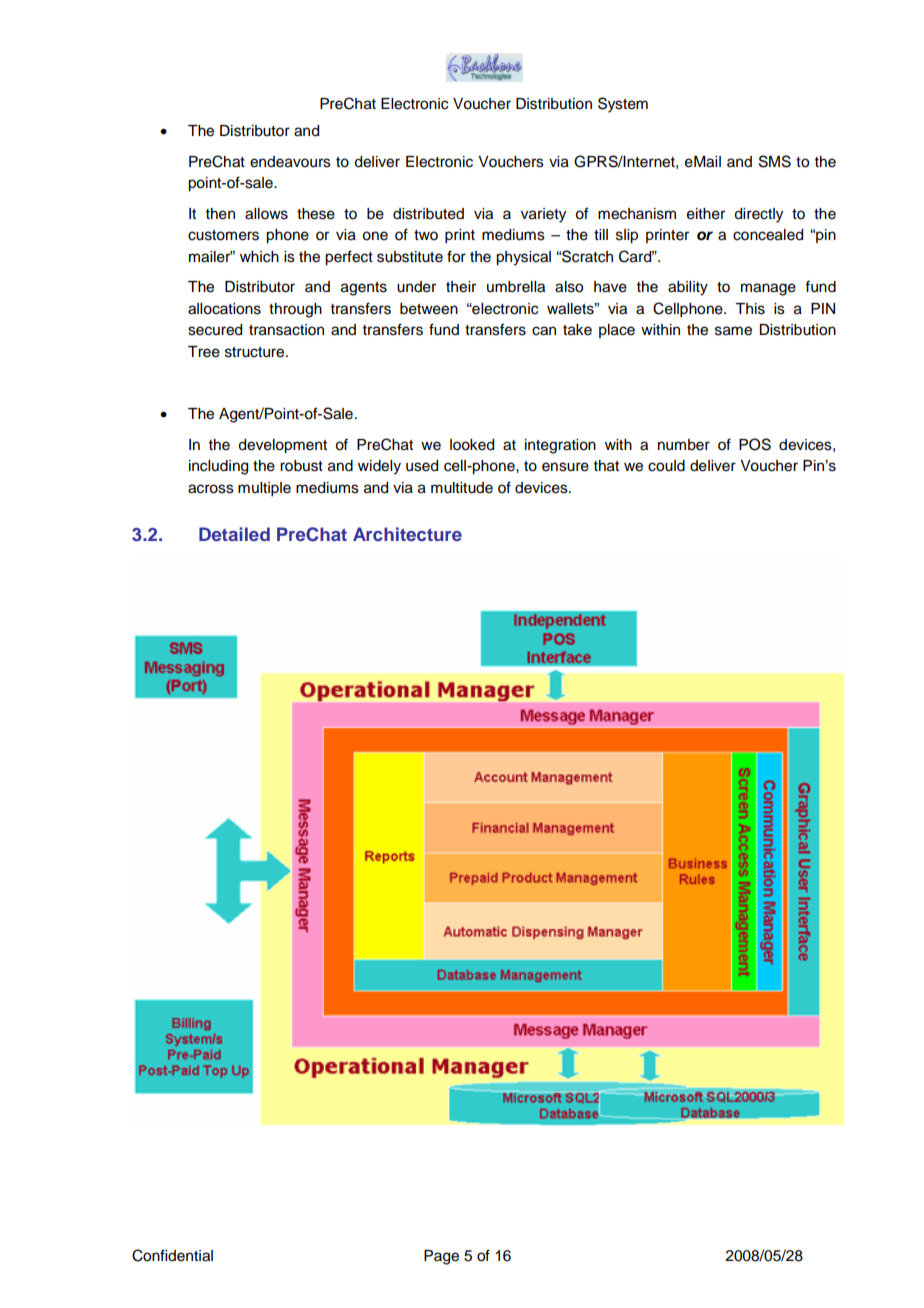 This screenshot has height=1308, width=924. I want to click on that, so click(606, 466).
